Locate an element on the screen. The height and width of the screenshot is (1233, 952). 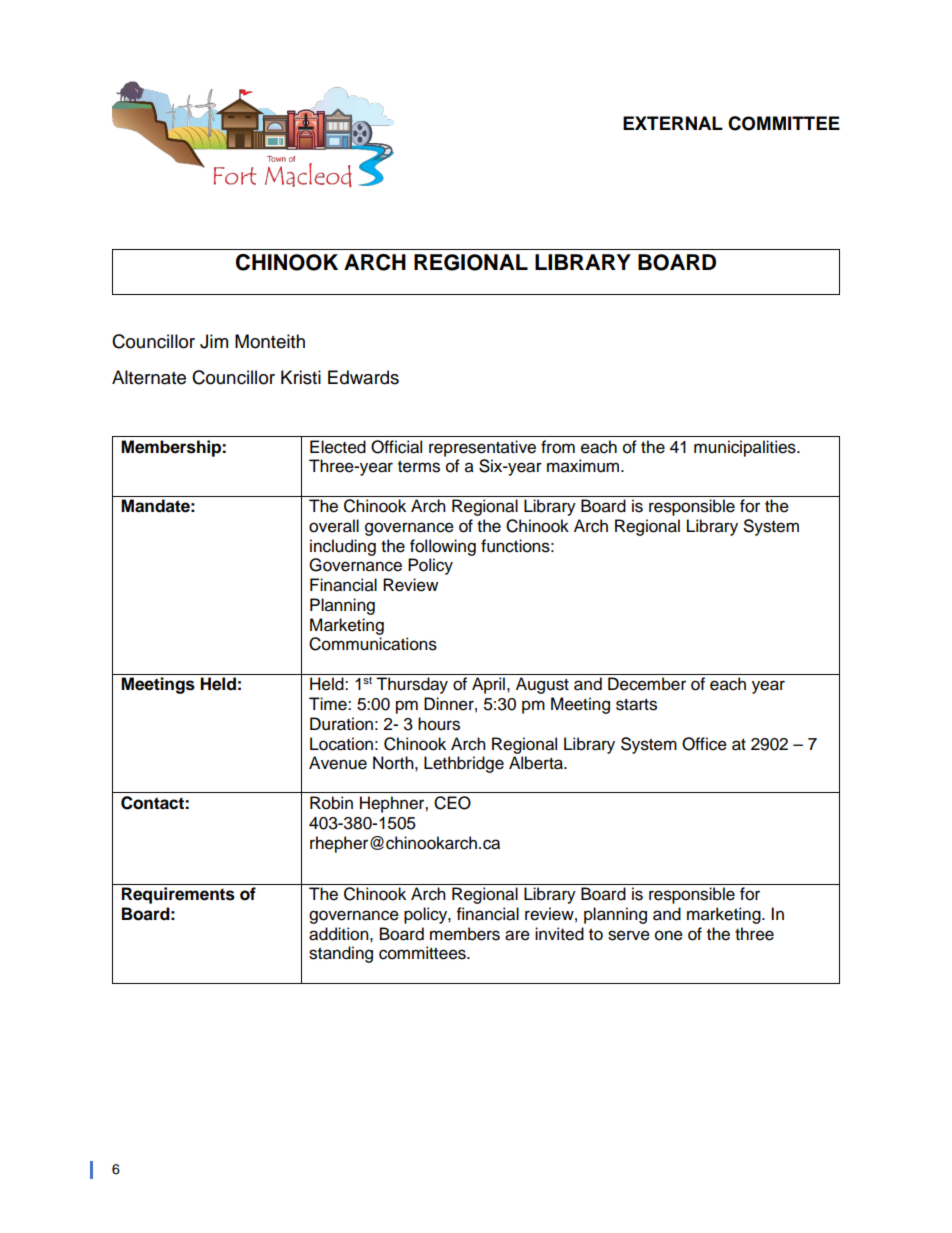
following is located at coordinates (443, 547).
